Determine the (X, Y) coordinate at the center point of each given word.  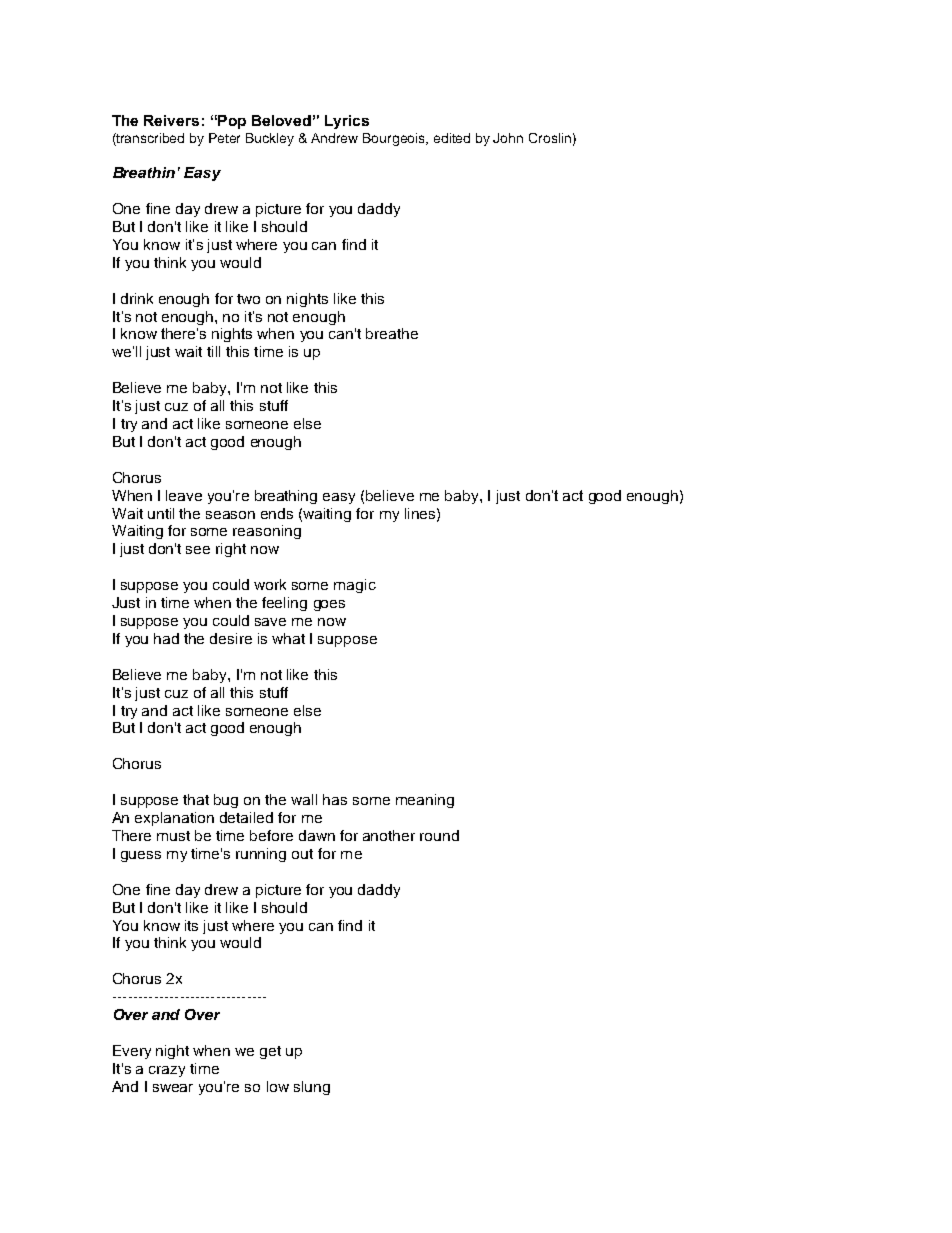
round (439, 835)
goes (329, 605)
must (173, 836)
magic (355, 586)
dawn (317, 835)
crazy (167, 1071)
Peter (224, 138)
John (508, 138)
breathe (392, 333)
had (166, 638)
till (213, 351)
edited (452, 138)
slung (312, 1088)
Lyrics (347, 122)
